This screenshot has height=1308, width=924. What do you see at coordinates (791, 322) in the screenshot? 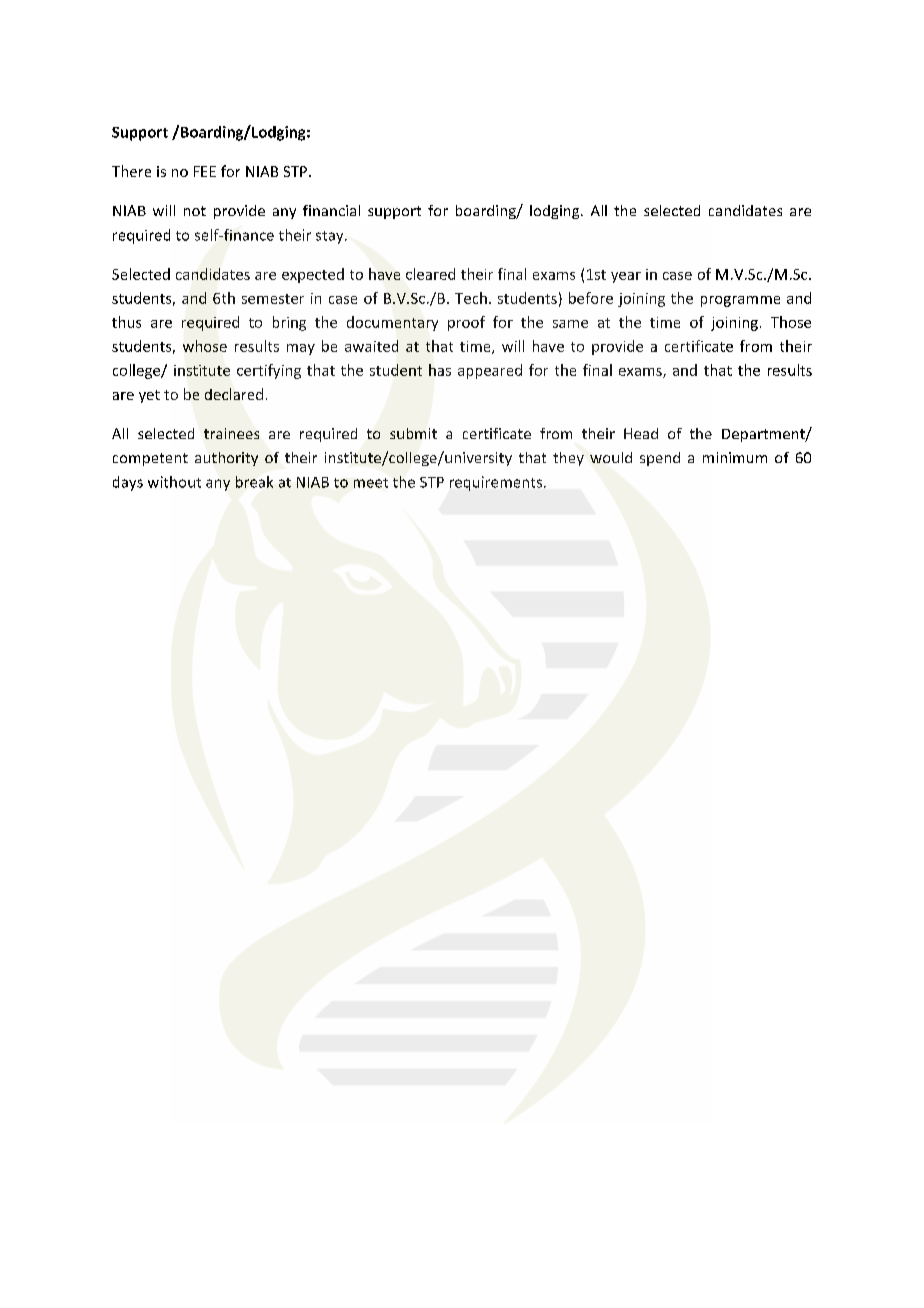
I see `Those` at bounding box center [791, 322].
